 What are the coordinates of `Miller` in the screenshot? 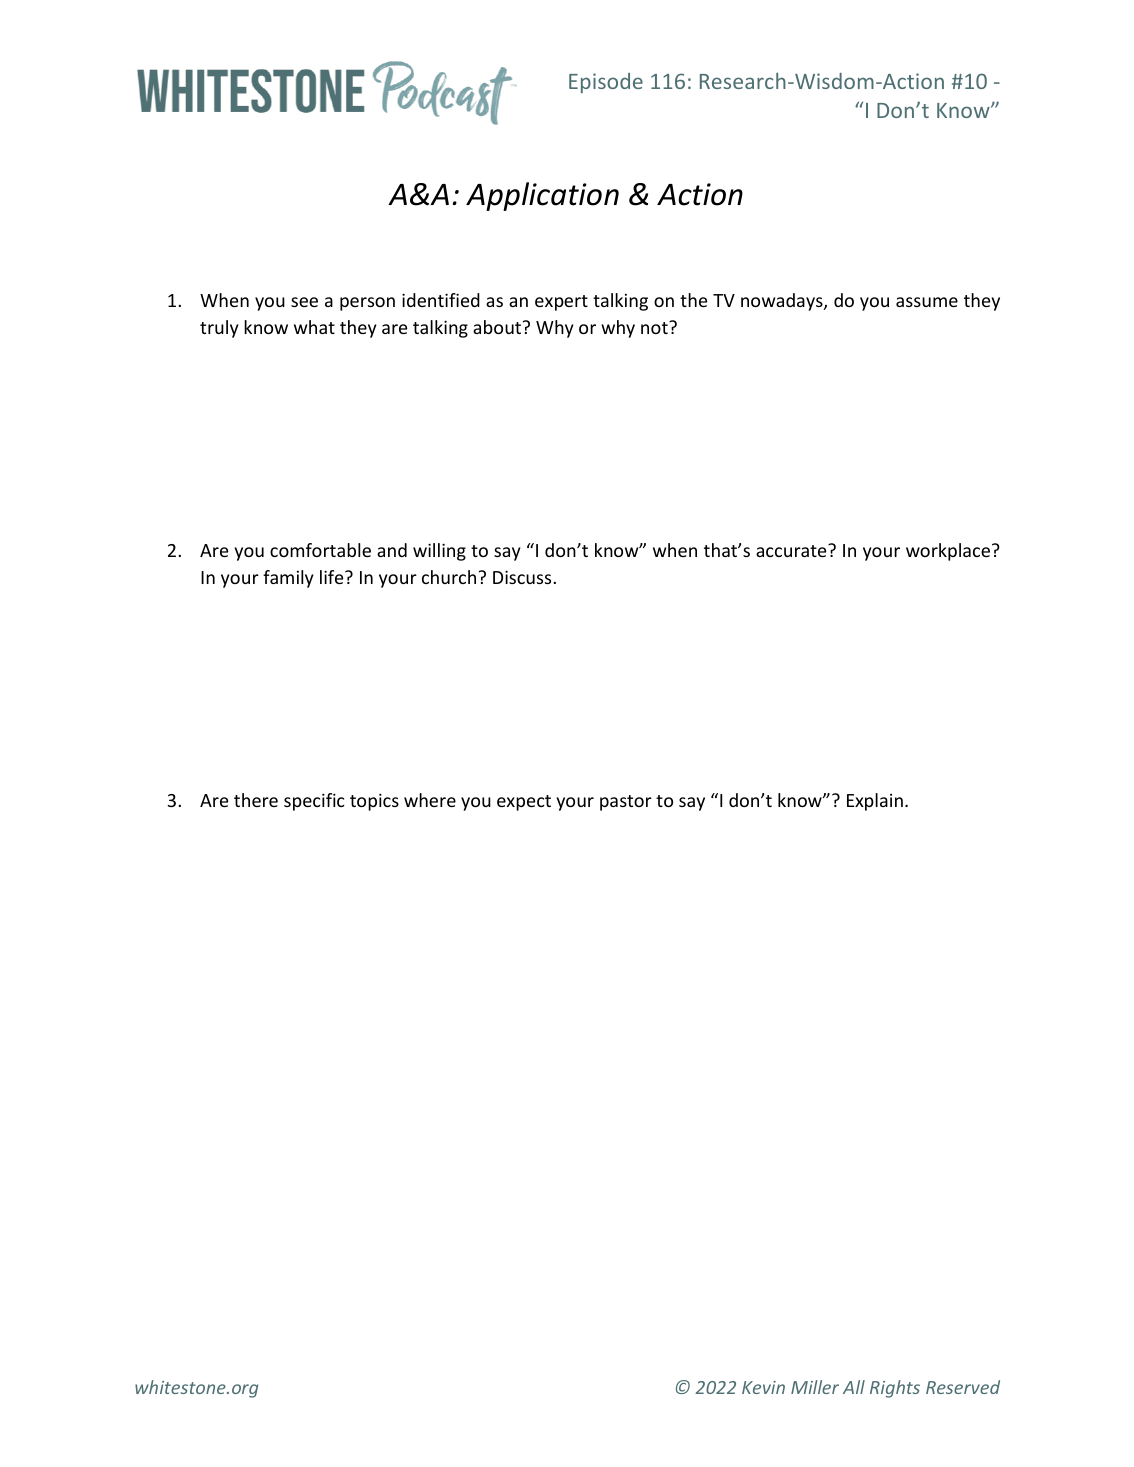 It's located at (815, 1387).
